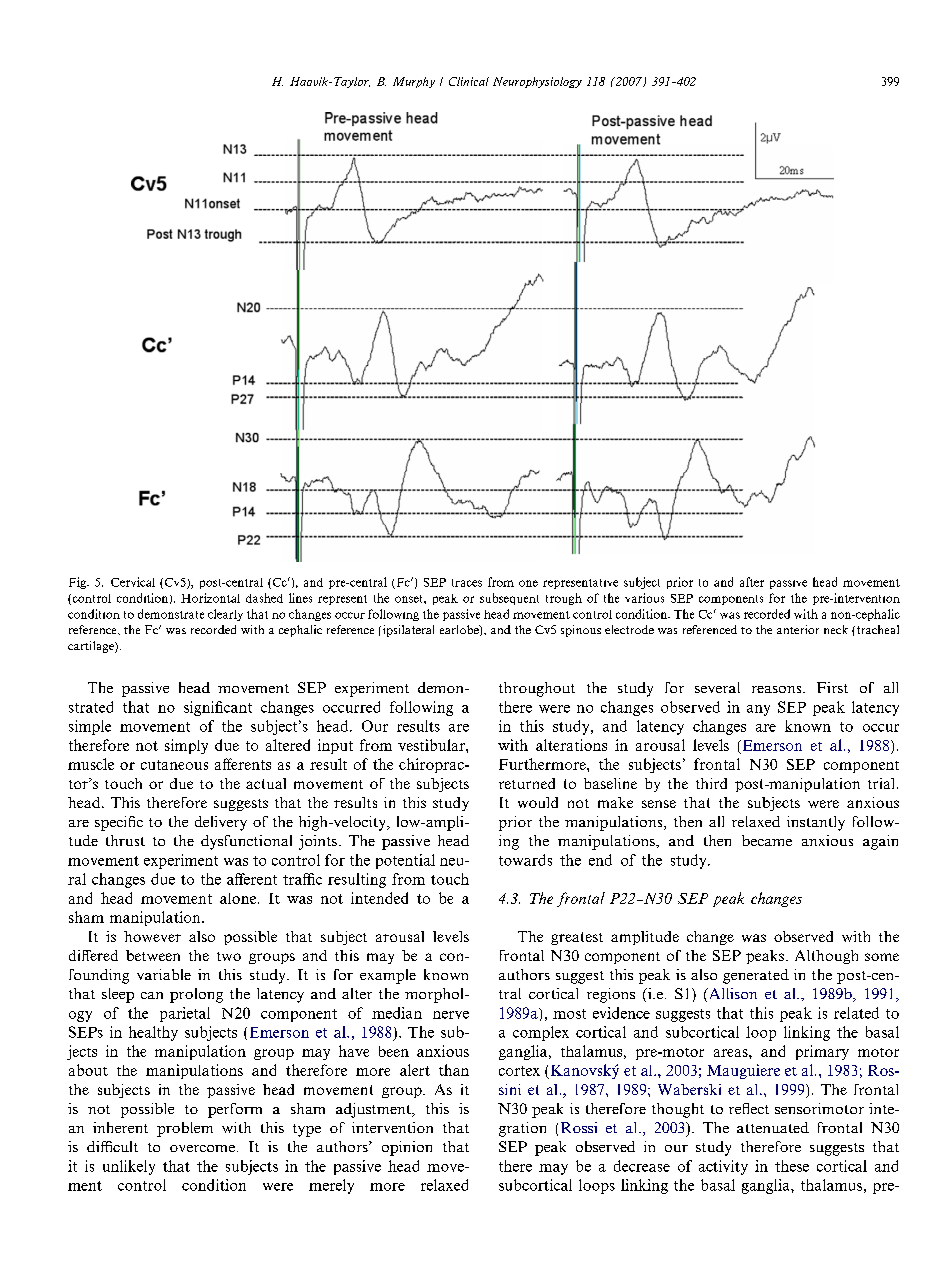 The height and width of the screenshot is (1270, 952). What do you see at coordinates (792, 1166) in the screenshot?
I see `these` at bounding box center [792, 1166].
